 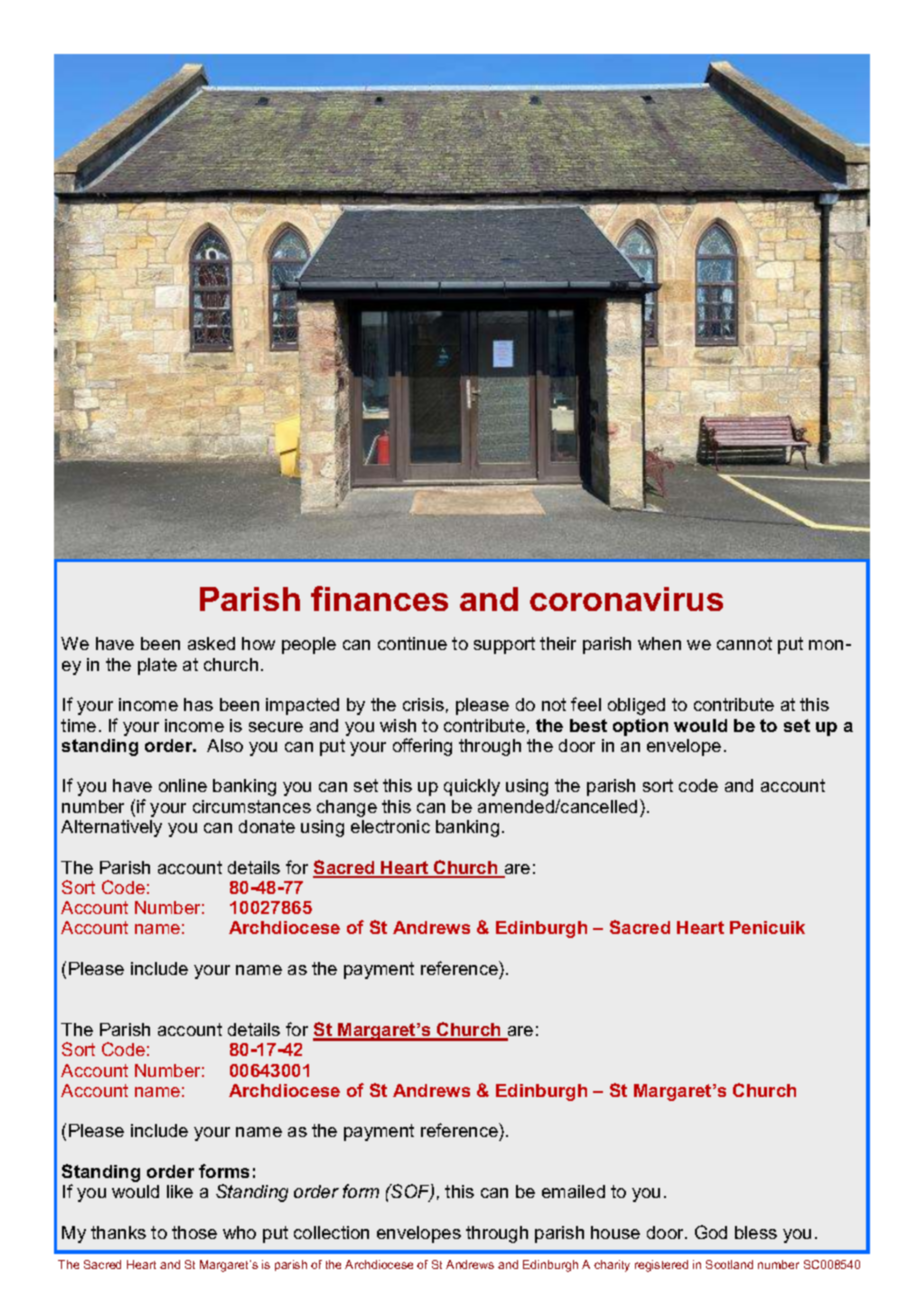 I want to click on when, so click(x=659, y=643).
